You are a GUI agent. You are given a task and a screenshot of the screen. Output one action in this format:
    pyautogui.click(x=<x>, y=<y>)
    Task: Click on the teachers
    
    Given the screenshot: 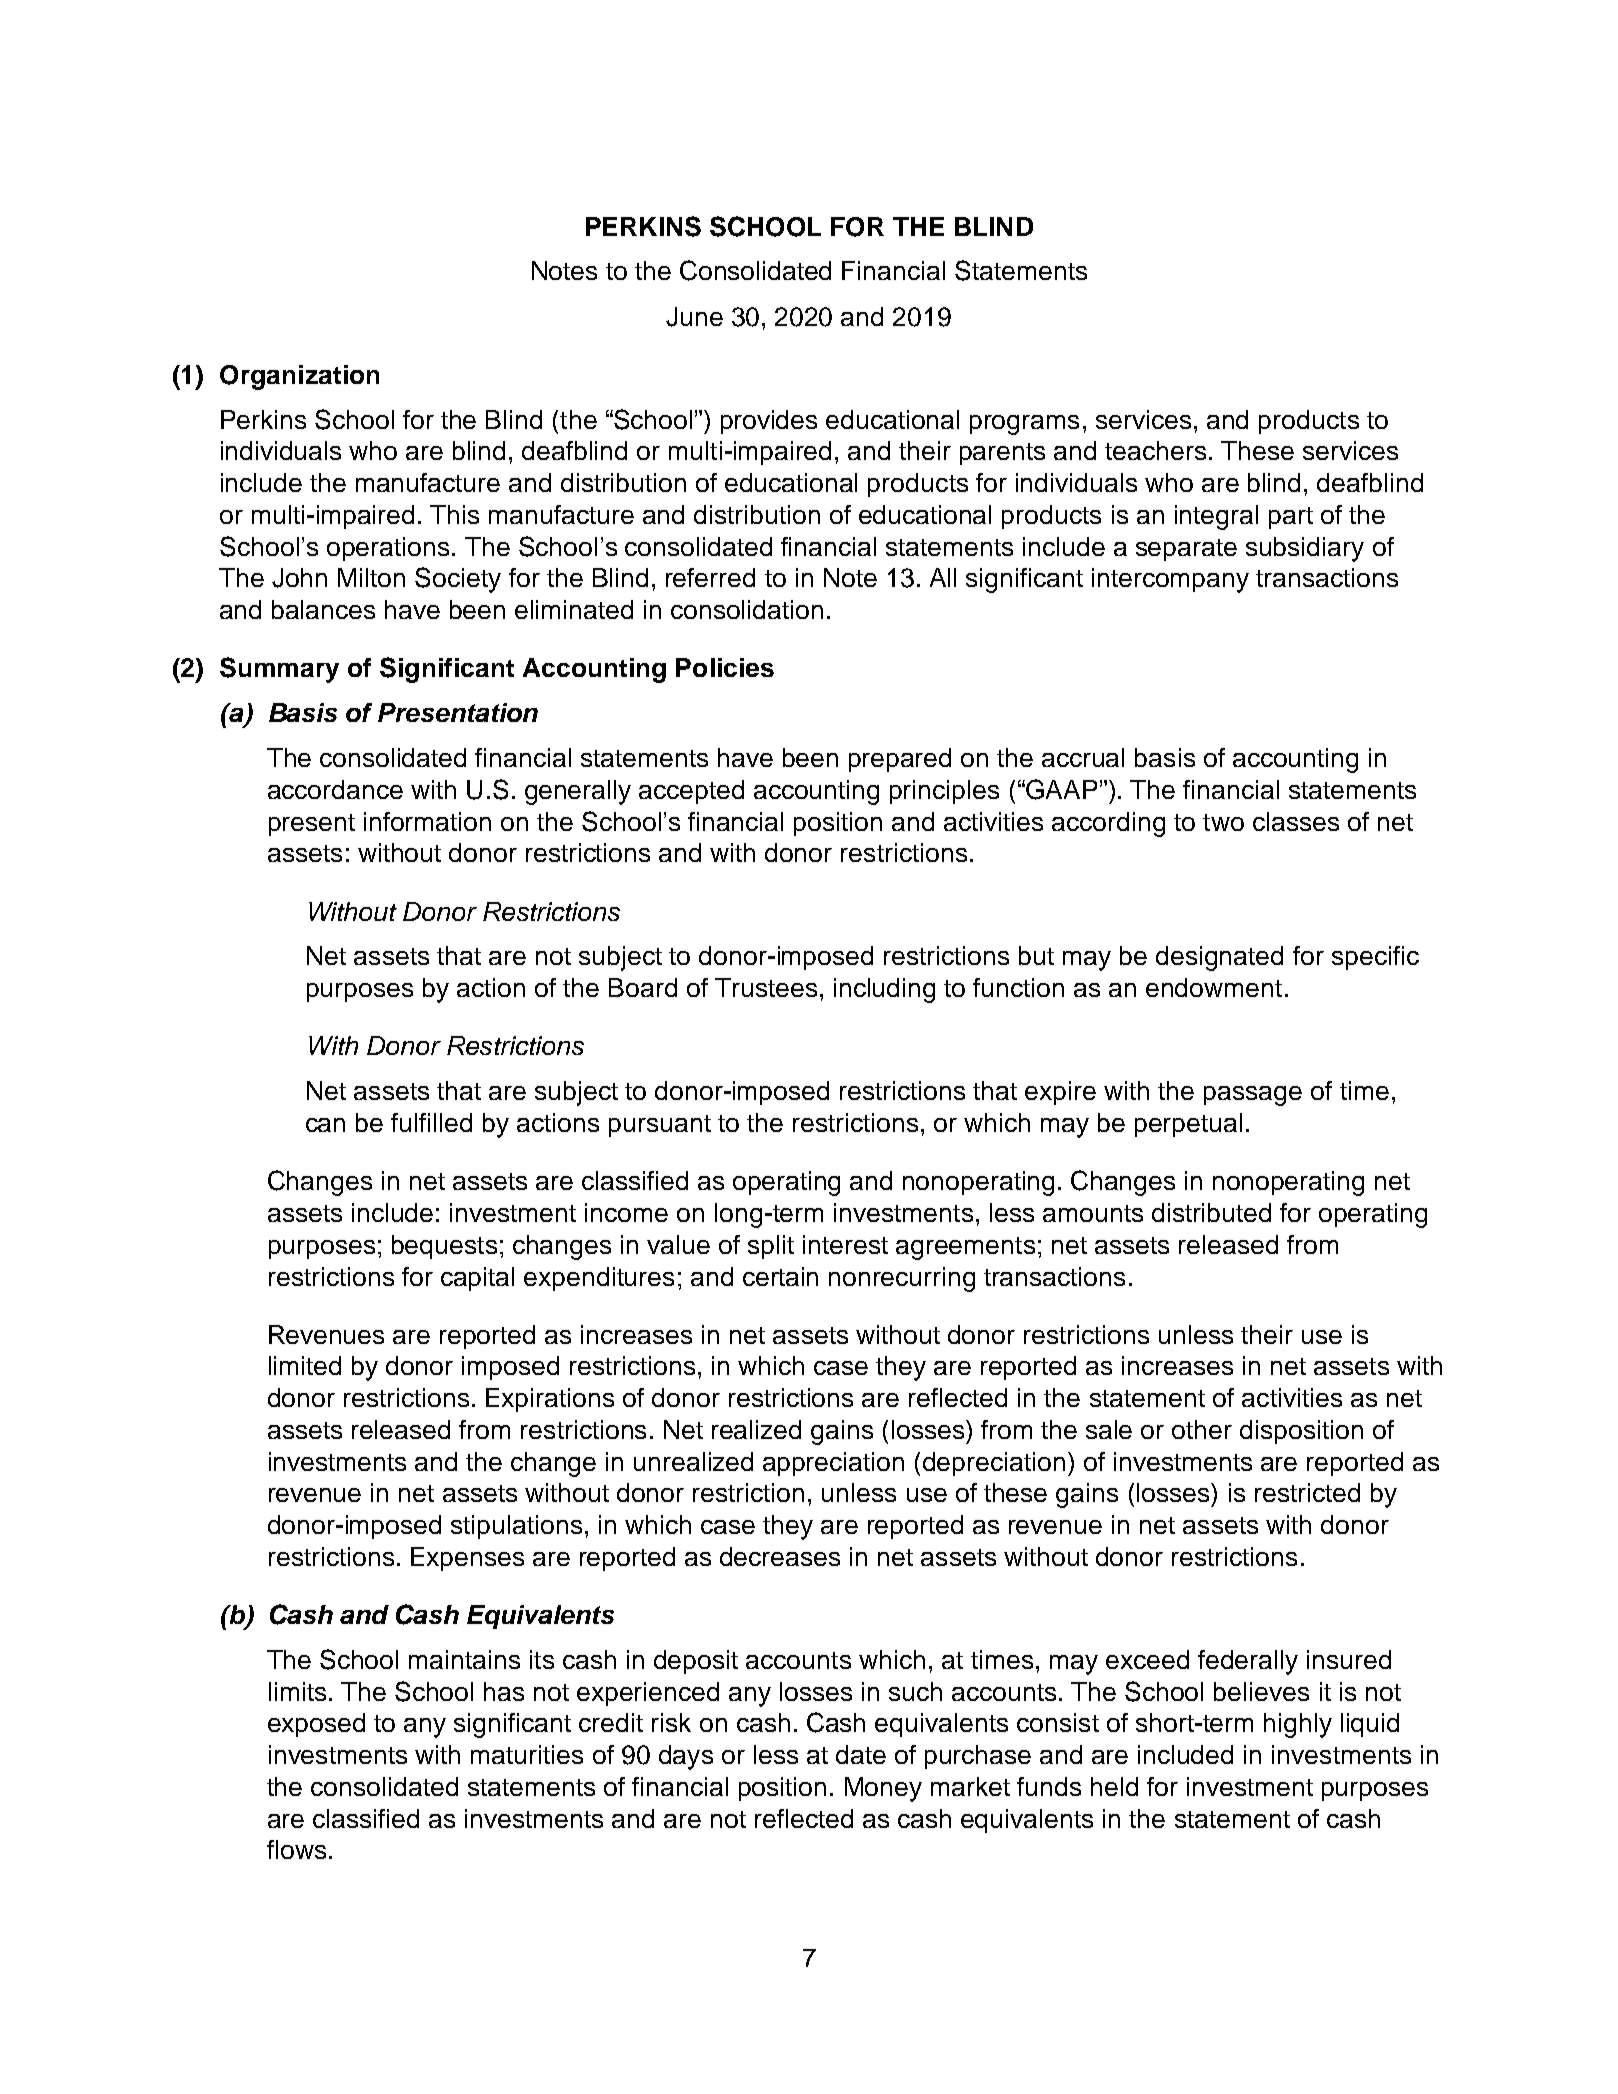 What is the action you would take?
    pyautogui.click(x=1155, y=450)
